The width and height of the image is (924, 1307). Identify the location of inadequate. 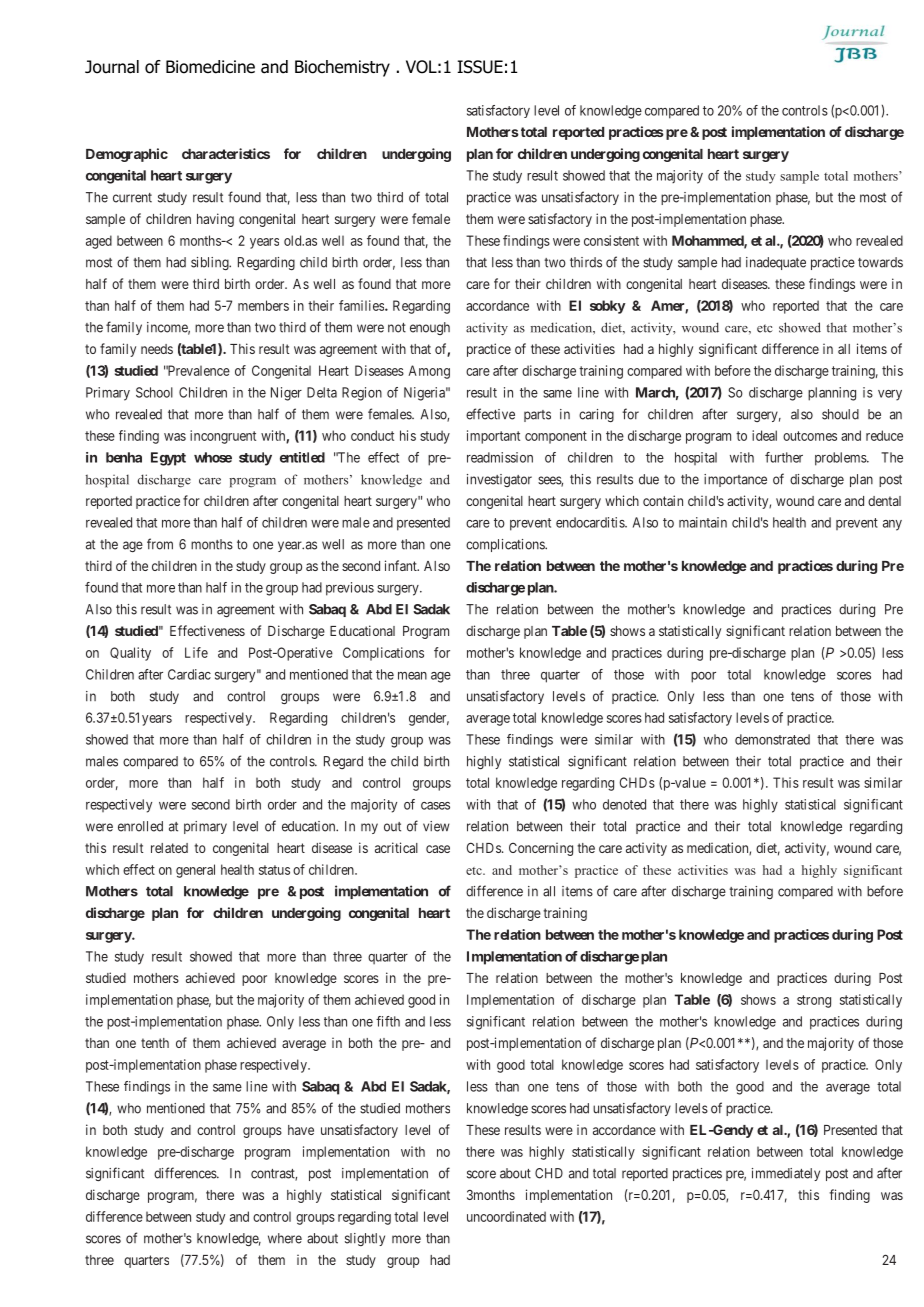
(776, 263).
